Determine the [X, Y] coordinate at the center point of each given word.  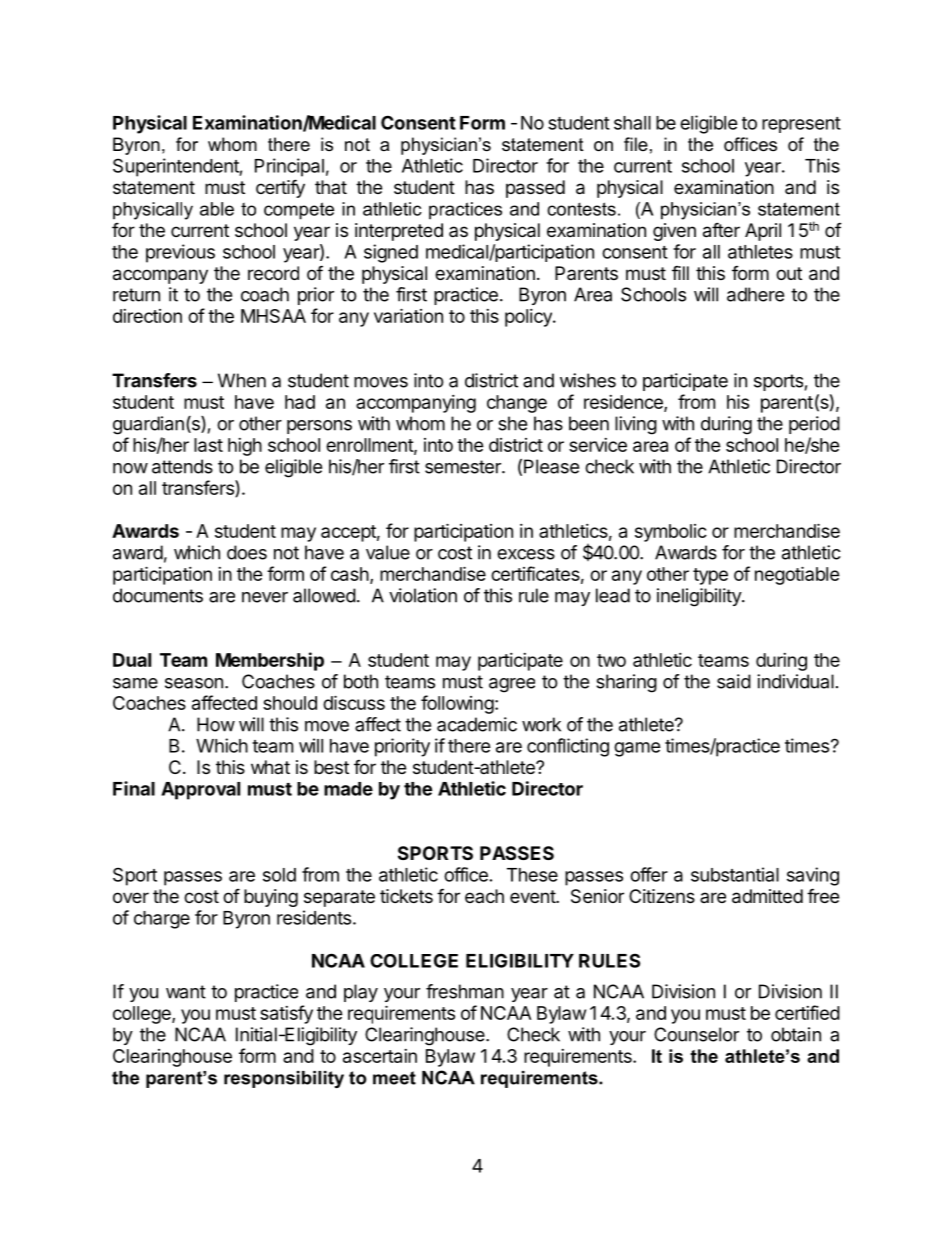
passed [535, 189]
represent [801, 125]
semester [464, 467]
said [734, 681]
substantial [735, 874]
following [457, 704]
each [484, 896]
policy [529, 318]
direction [147, 316]
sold [279, 875]
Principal [289, 167]
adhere [755, 294]
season [194, 683]
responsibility [284, 1079]
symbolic [671, 533]
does [247, 552]
